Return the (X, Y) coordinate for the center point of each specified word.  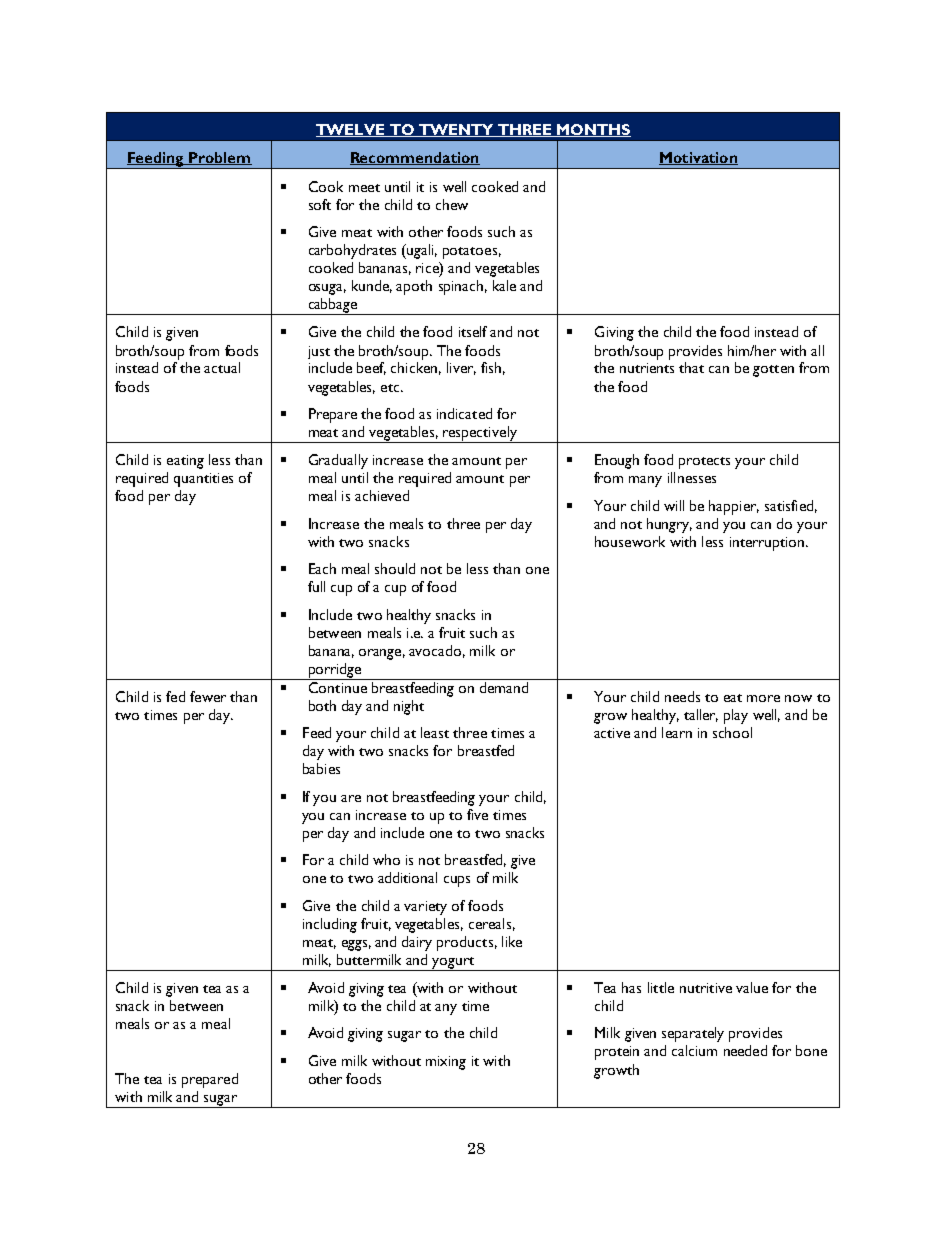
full (316, 586)
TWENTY (456, 130)
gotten (773, 371)
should (395, 568)
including (330, 925)
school (732, 732)
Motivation (698, 158)
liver (461, 368)
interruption (768, 544)
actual (222, 367)
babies (321, 768)
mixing (446, 1063)
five (477, 814)
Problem (219, 158)
